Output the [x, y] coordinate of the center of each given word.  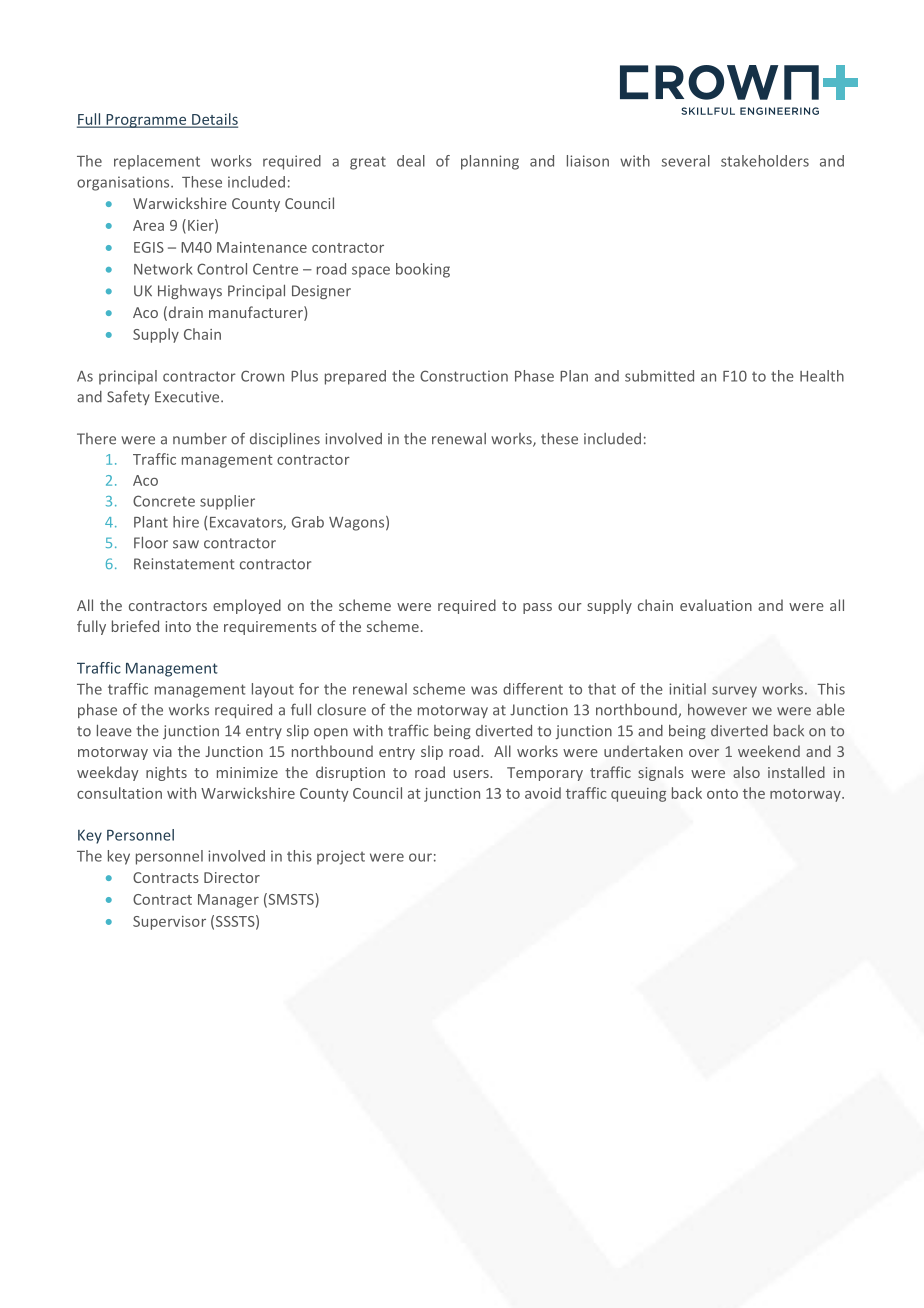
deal [411, 161]
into [178, 626]
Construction [464, 376]
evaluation [716, 605]
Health [822, 376]
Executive [188, 397]
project [341, 857]
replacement [157, 162]
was [484, 690]
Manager [228, 901]
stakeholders [765, 161]
